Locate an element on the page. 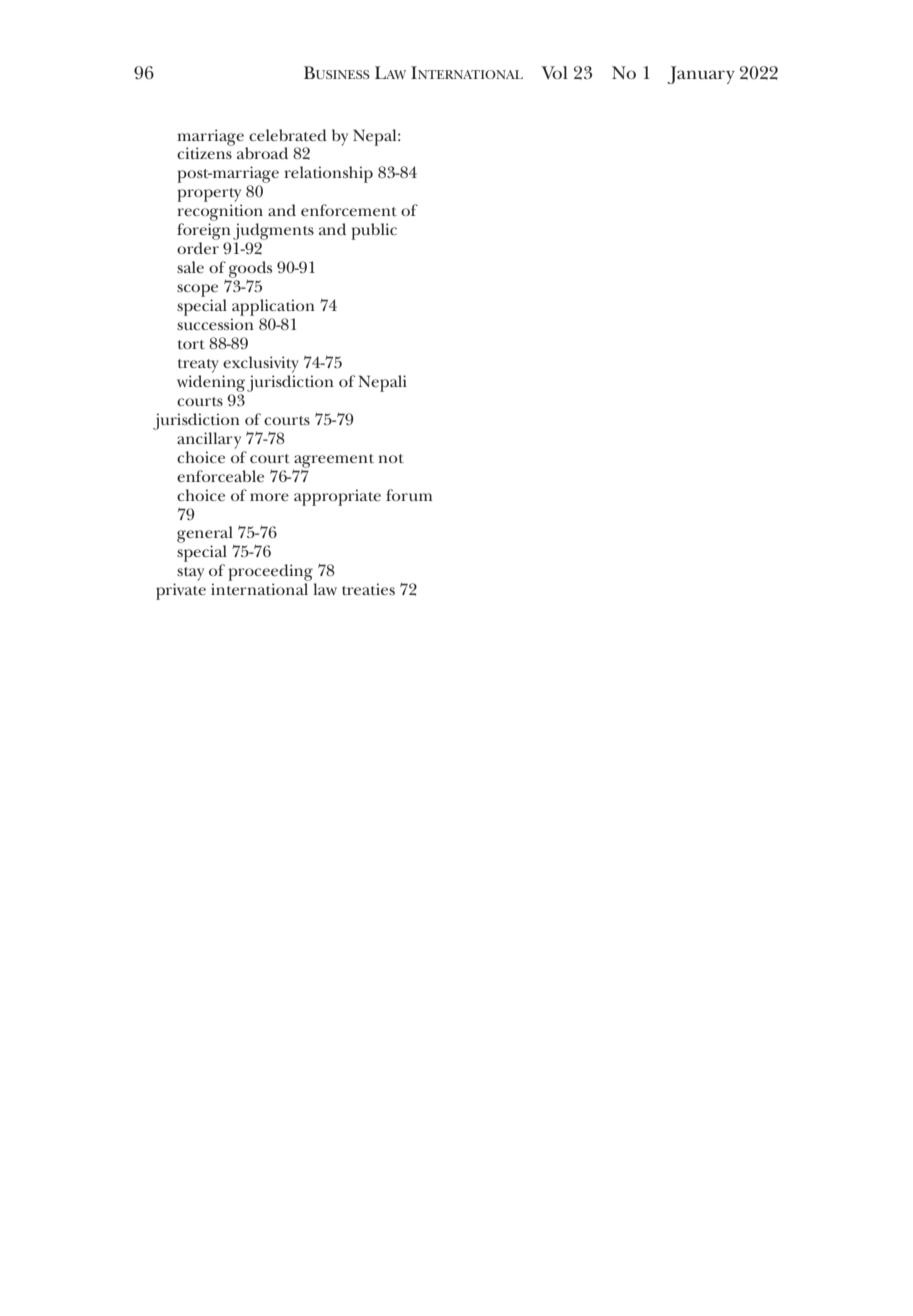 The image size is (913, 1316). proceeding is located at coordinates (270, 572).
